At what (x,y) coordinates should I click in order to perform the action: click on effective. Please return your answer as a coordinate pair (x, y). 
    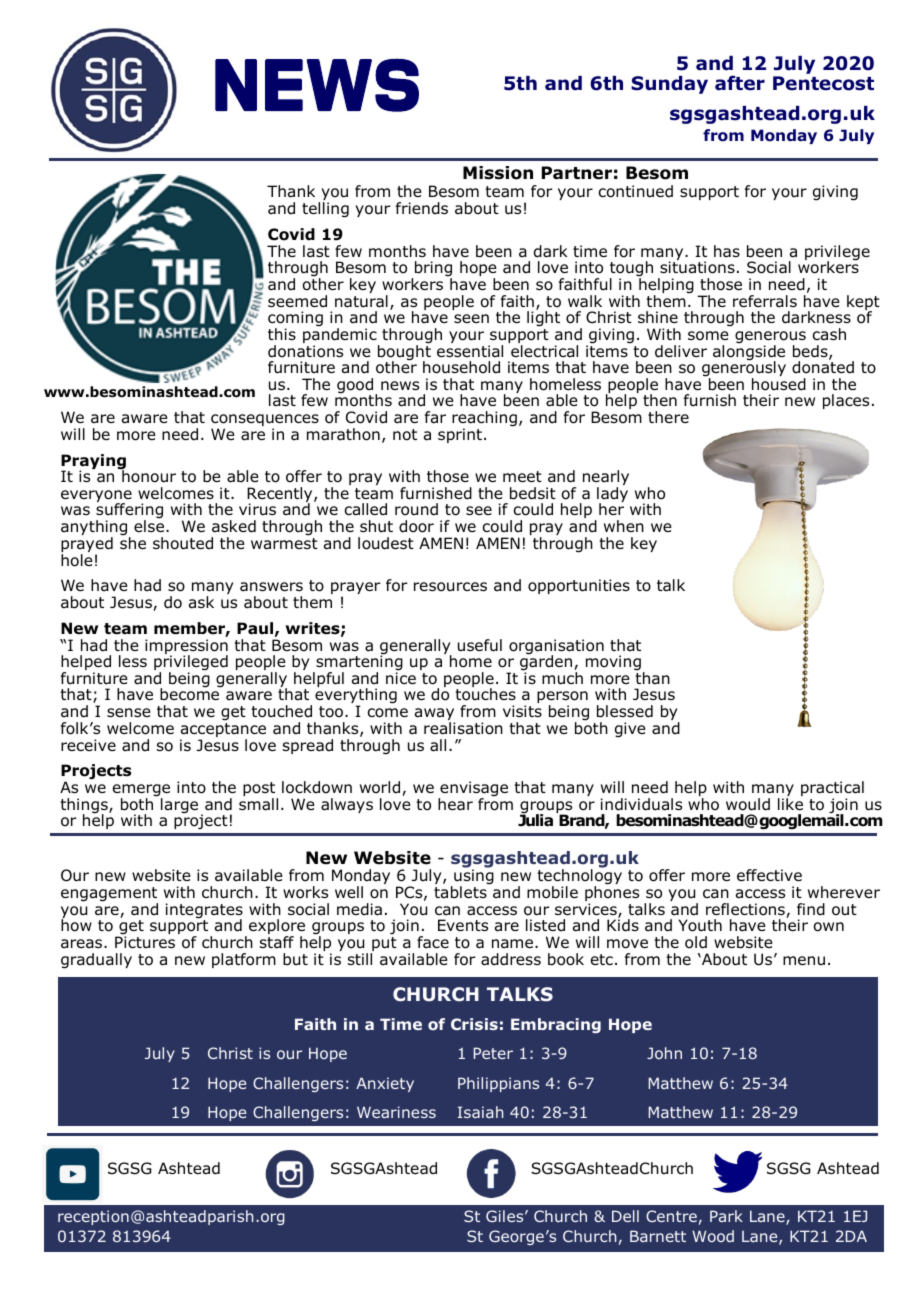
    Looking at the image, I should click on (769, 875).
